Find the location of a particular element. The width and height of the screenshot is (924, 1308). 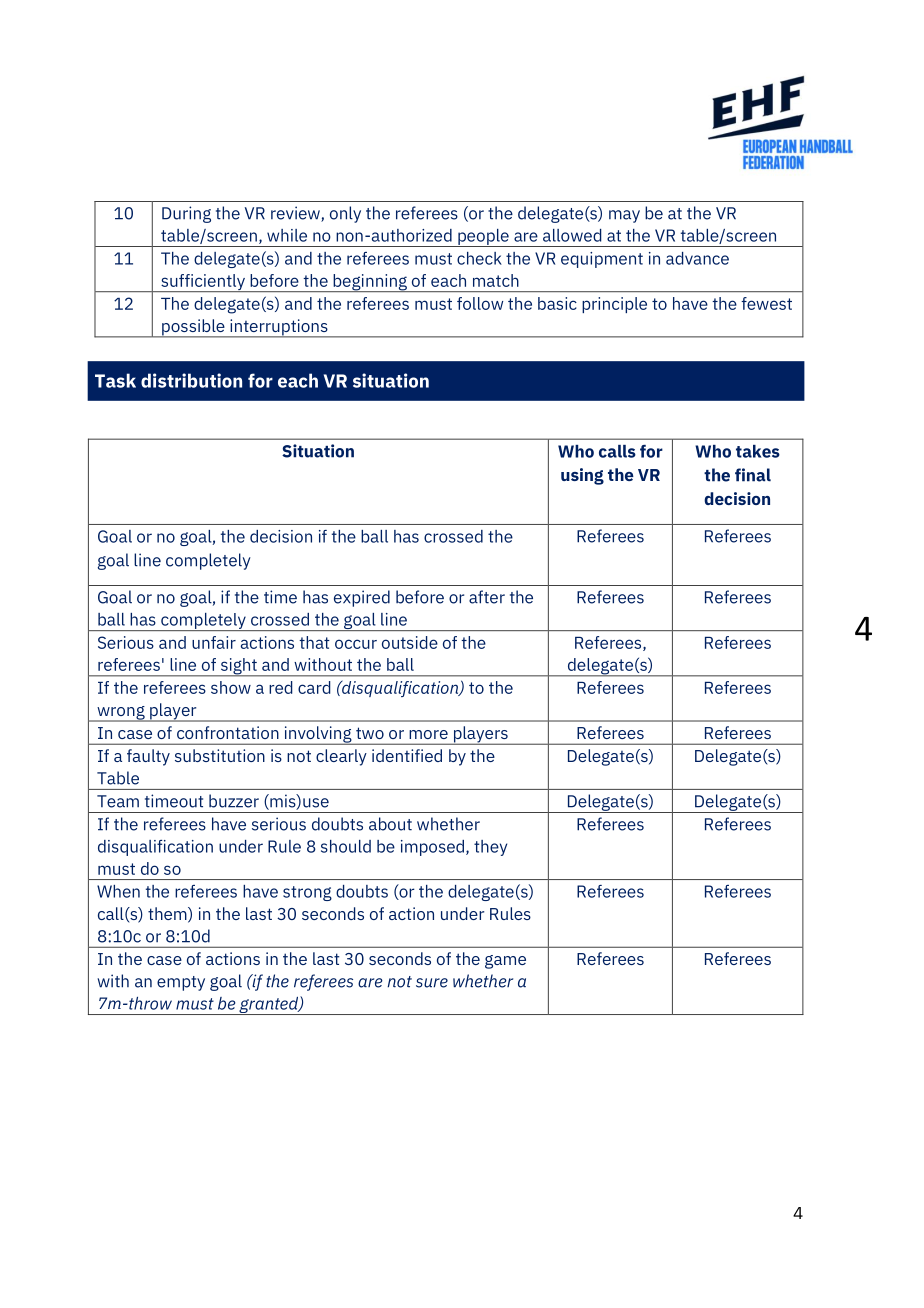

identified is located at coordinates (407, 755).
